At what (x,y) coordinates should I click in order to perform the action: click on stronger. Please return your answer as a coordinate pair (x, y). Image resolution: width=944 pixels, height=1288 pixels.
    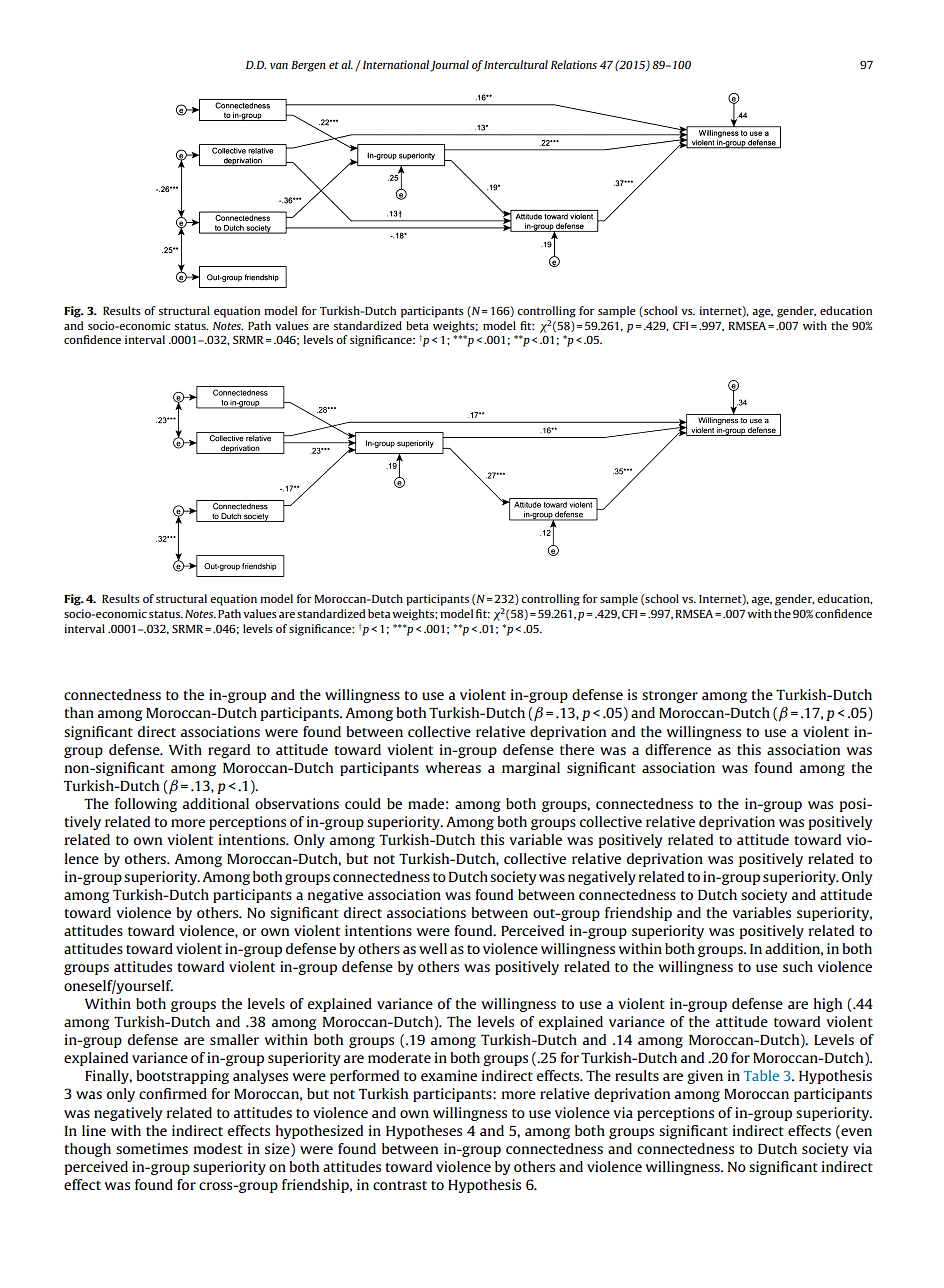
    Looking at the image, I should click on (670, 697).
